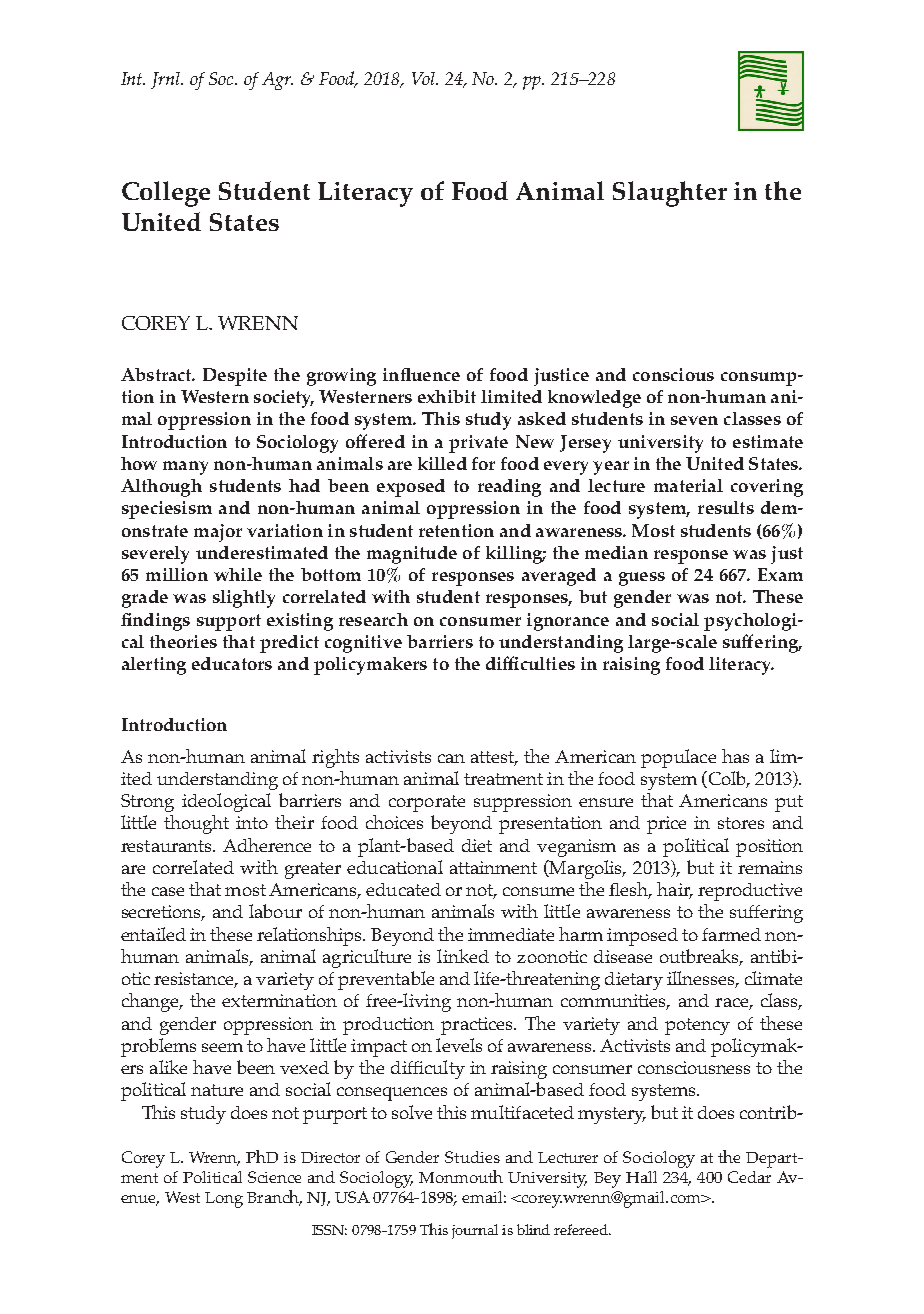  What do you see at coordinates (694, 420) in the document?
I see `seven` at bounding box center [694, 420].
